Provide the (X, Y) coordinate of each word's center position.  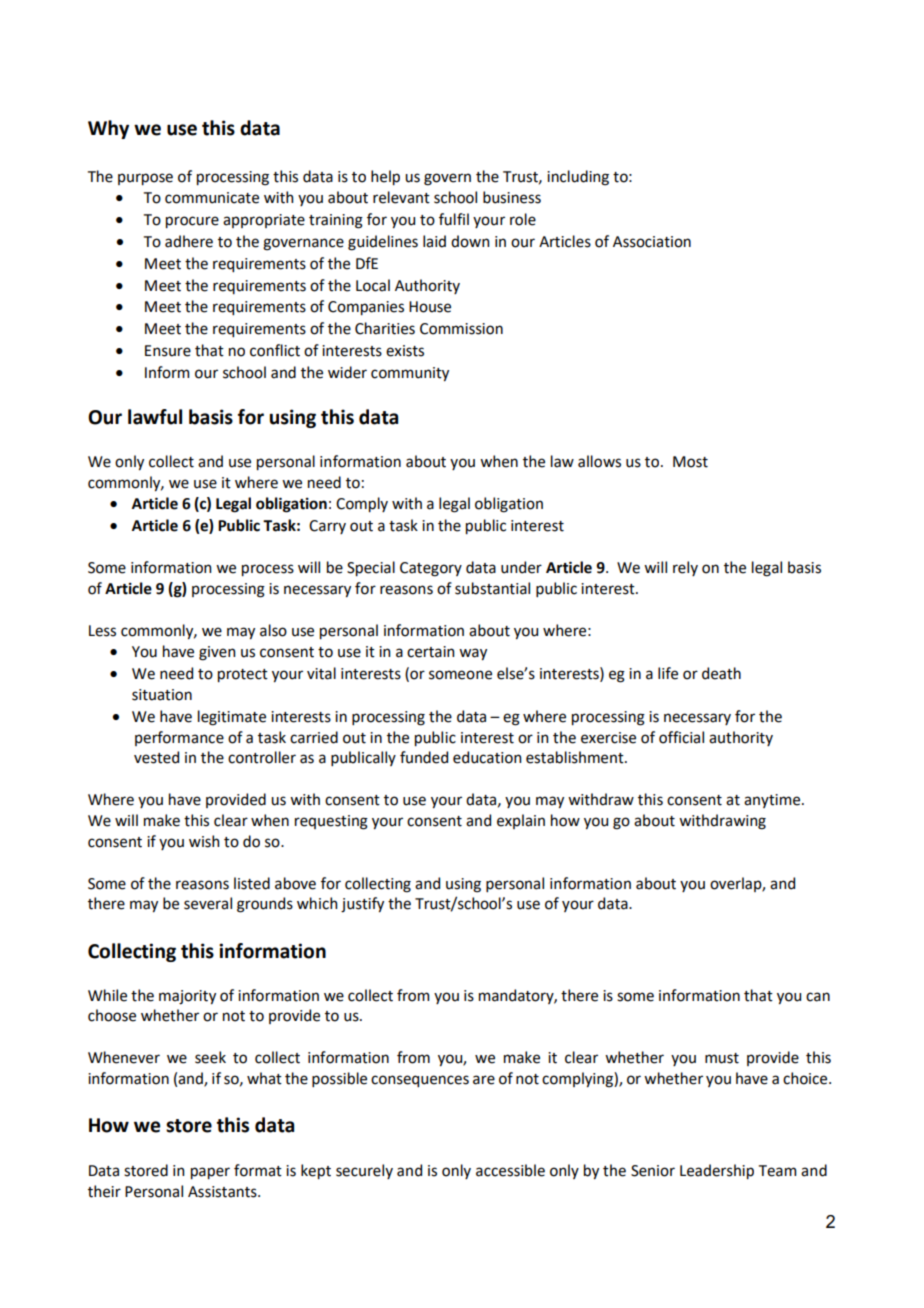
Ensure (168, 351)
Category (431, 569)
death (721, 673)
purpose (145, 179)
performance (179, 738)
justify (362, 905)
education (487, 757)
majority (187, 997)
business (512, 197)
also (273, 630)
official (681, 737)
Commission (461, 329)
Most (690, 462)
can (818, 997)
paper (210, 1173)
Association (652, 242)
